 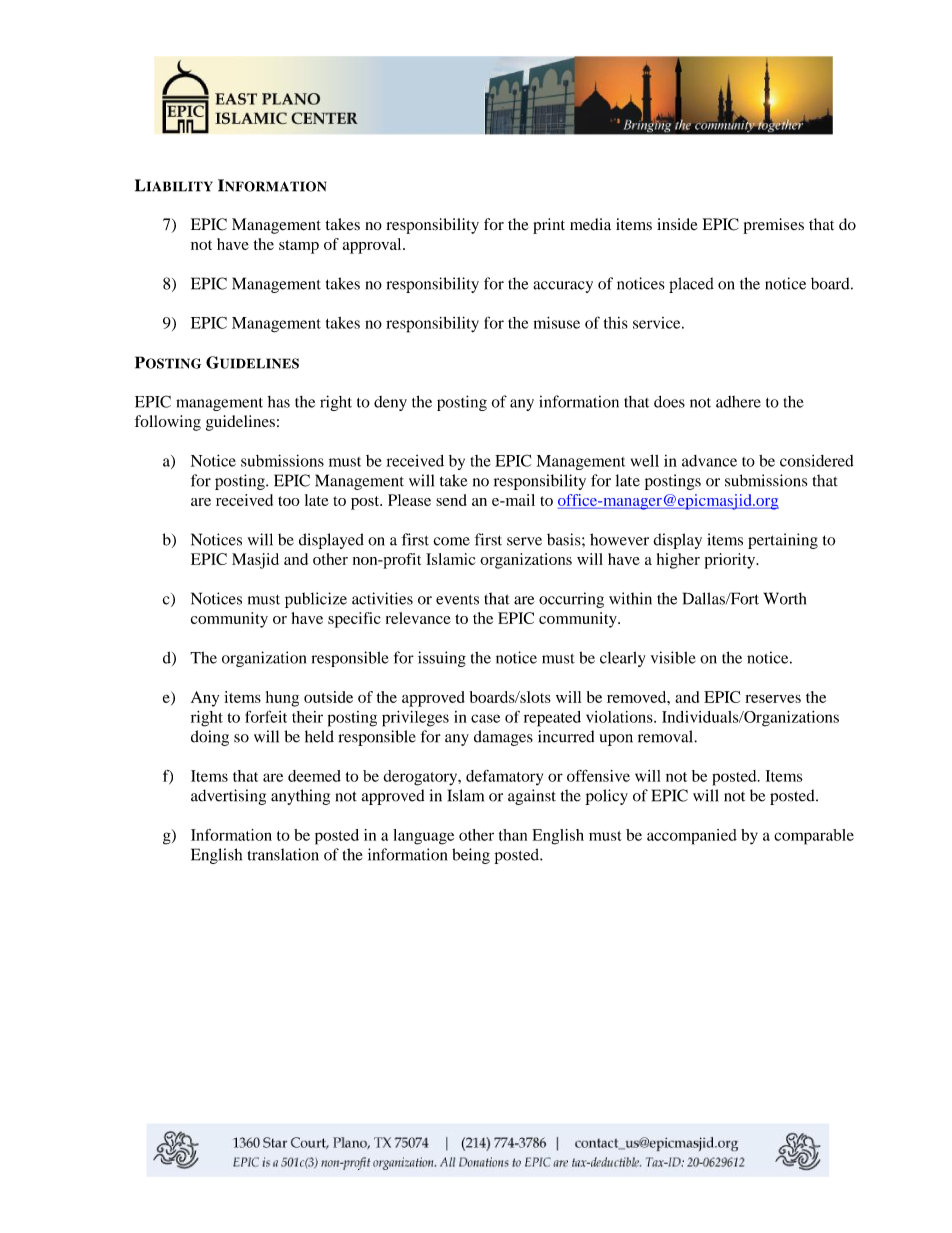 I want to click on priority, so click(x=731, y=561).
